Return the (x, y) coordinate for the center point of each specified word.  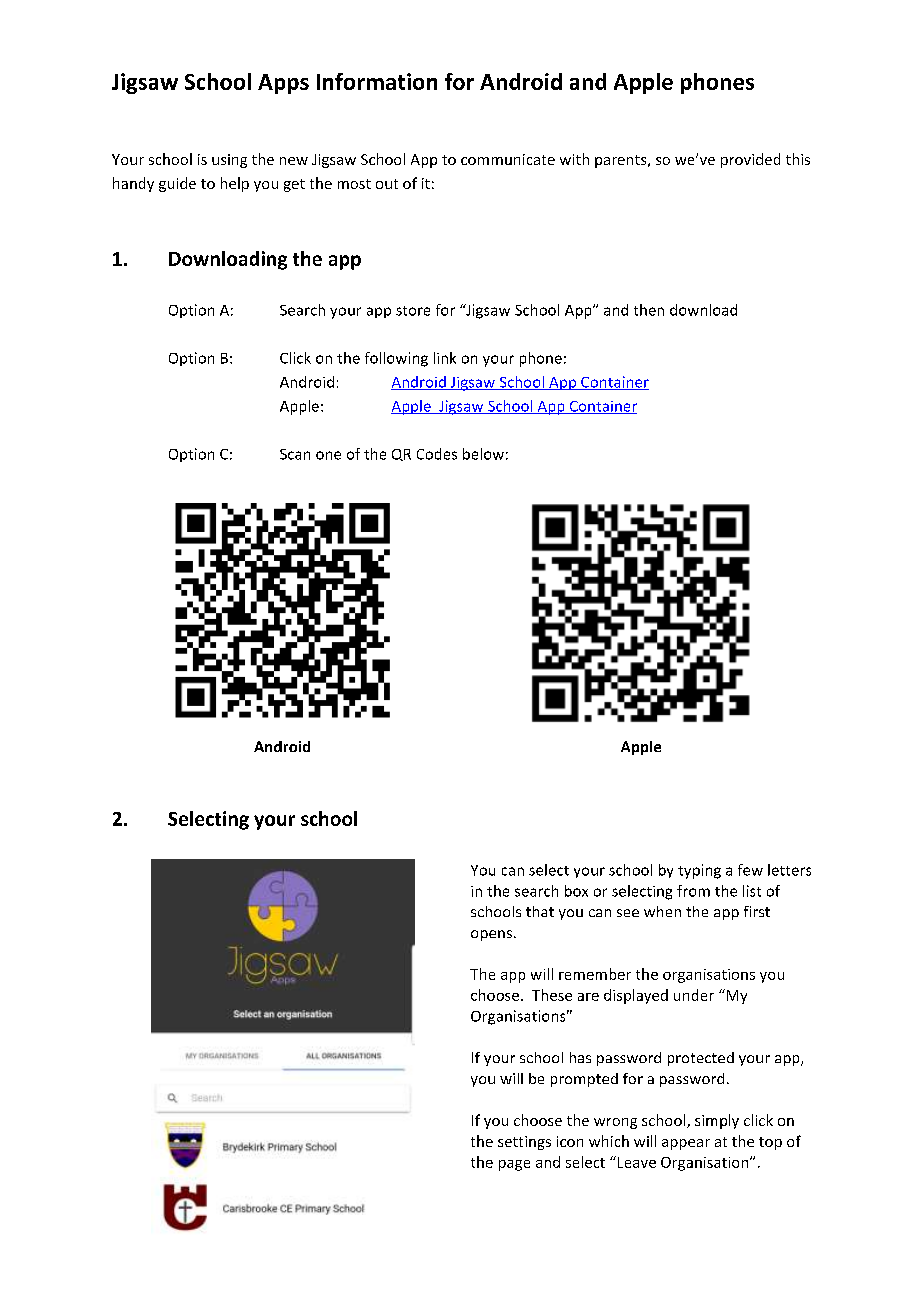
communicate (508, 159)
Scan (295, 454)
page (514, 1165)
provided (750, 160)
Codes (437, 454)
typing (699, 871)
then (649, 310)
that (540, 911)
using (229, 161)
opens (491, 935)
